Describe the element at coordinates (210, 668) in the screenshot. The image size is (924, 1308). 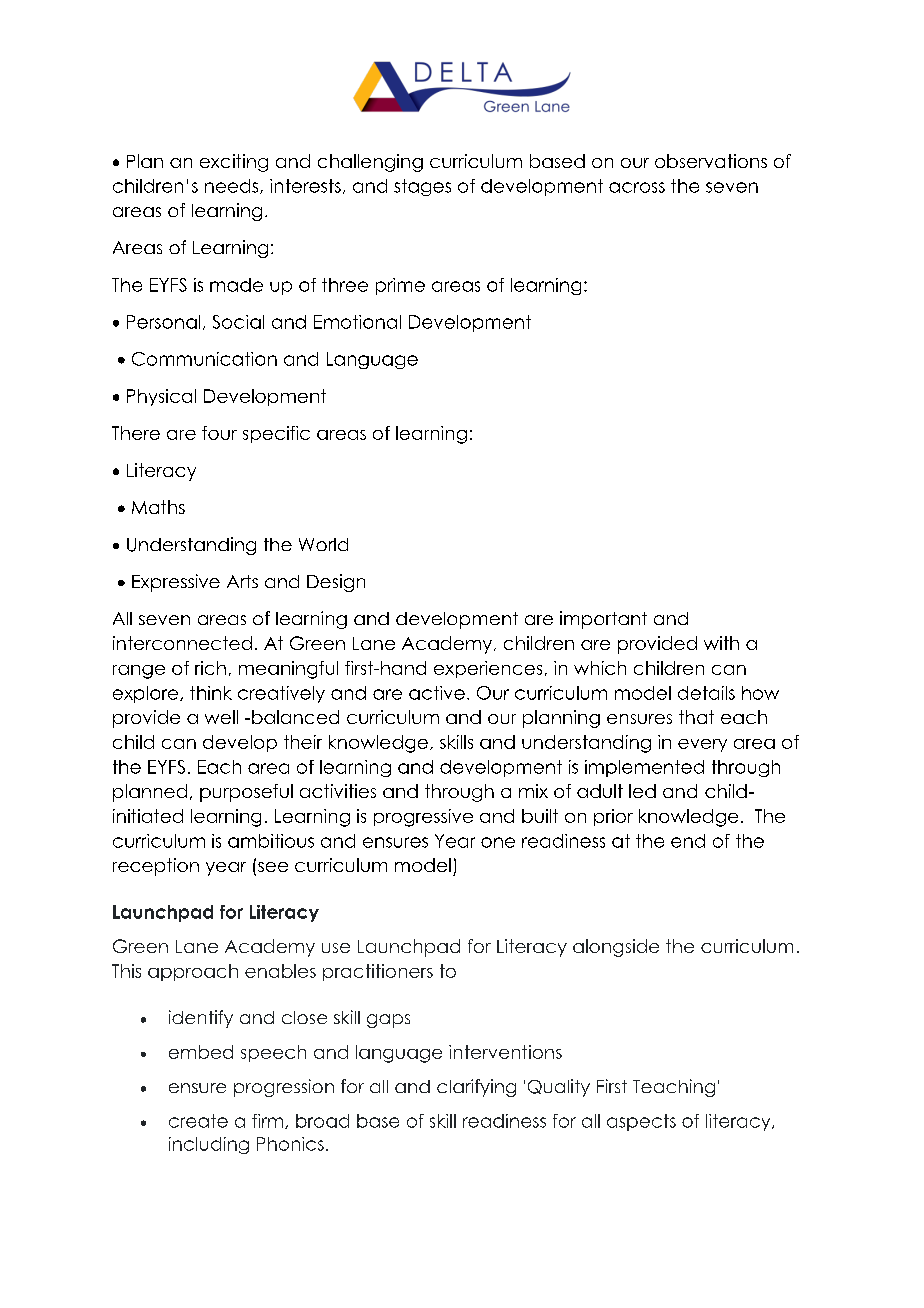
I see `rich` at that location.
